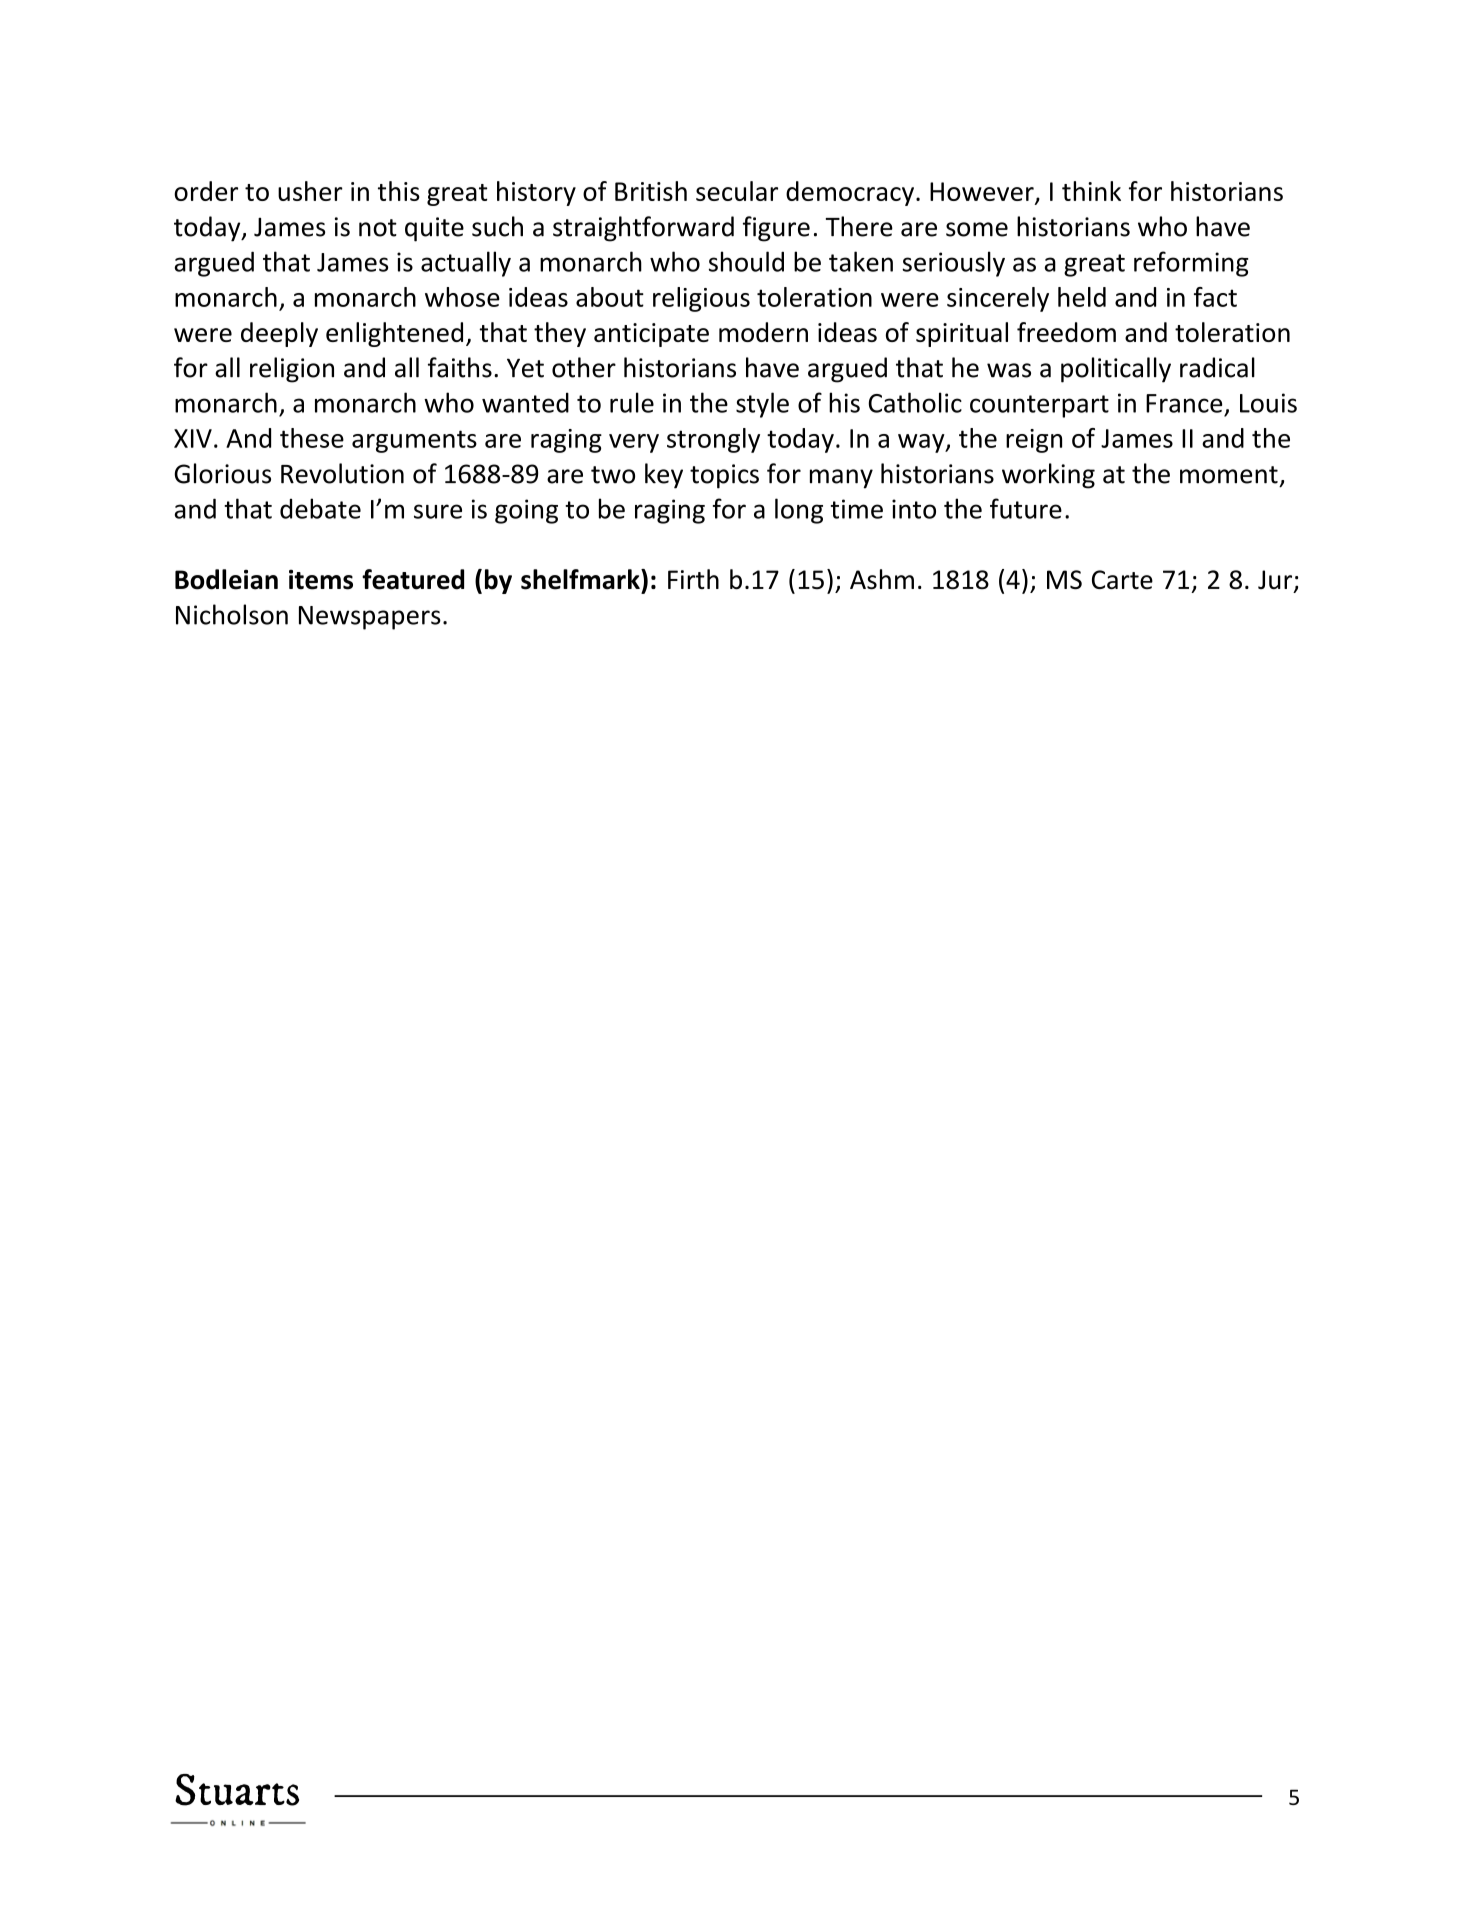 The height and width of the page is (1907, 1474). Describe the element at coordinates (1122, 580) in the page. I see `Carte` at that location.
